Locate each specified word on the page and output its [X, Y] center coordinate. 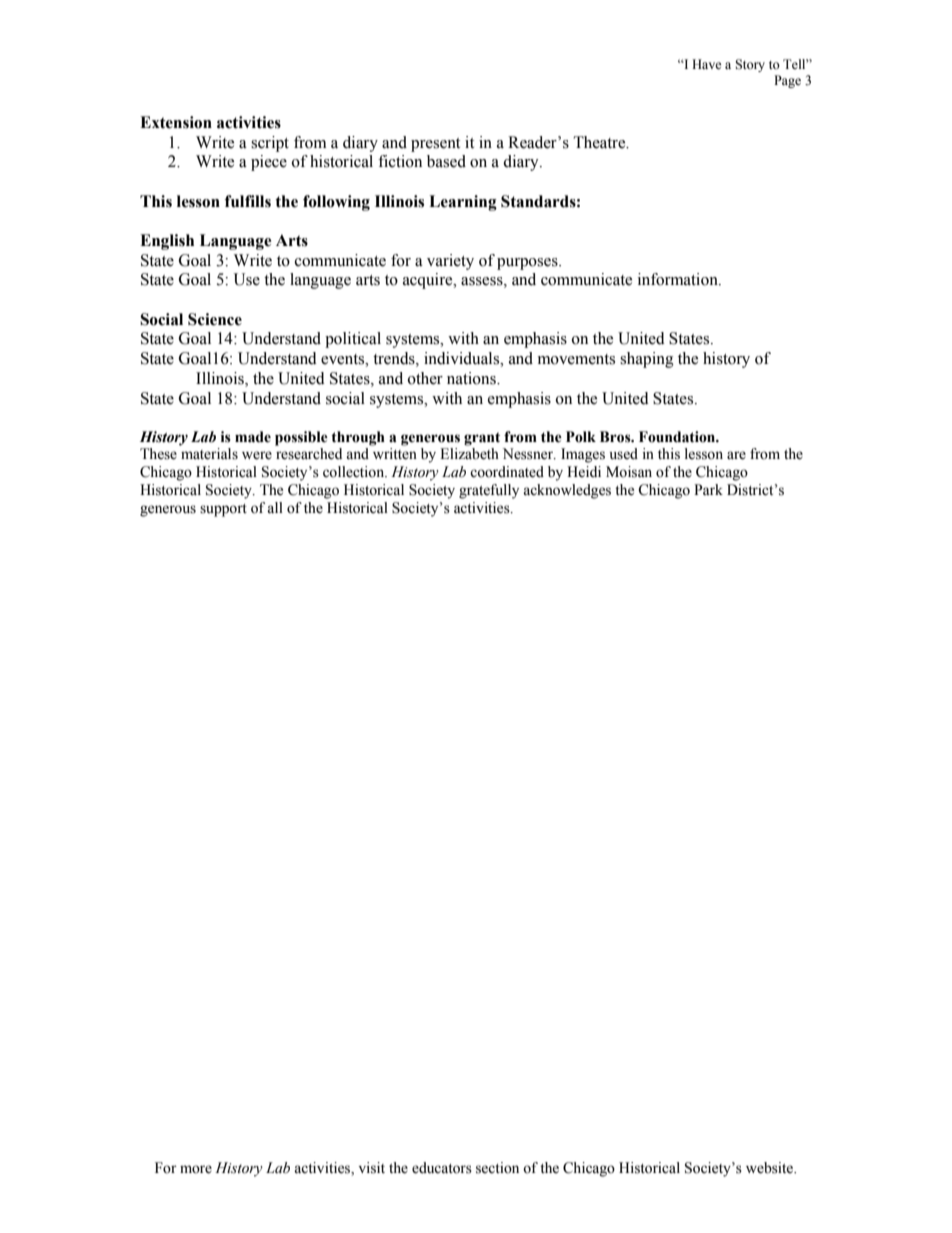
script [270, 144]
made [253, 437]
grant [482, 439]
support [223, 510]
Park [708, 489]
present [435, 145]
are [736, 455]
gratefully [489, 491]
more [196, 1169]
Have [707, 64]
